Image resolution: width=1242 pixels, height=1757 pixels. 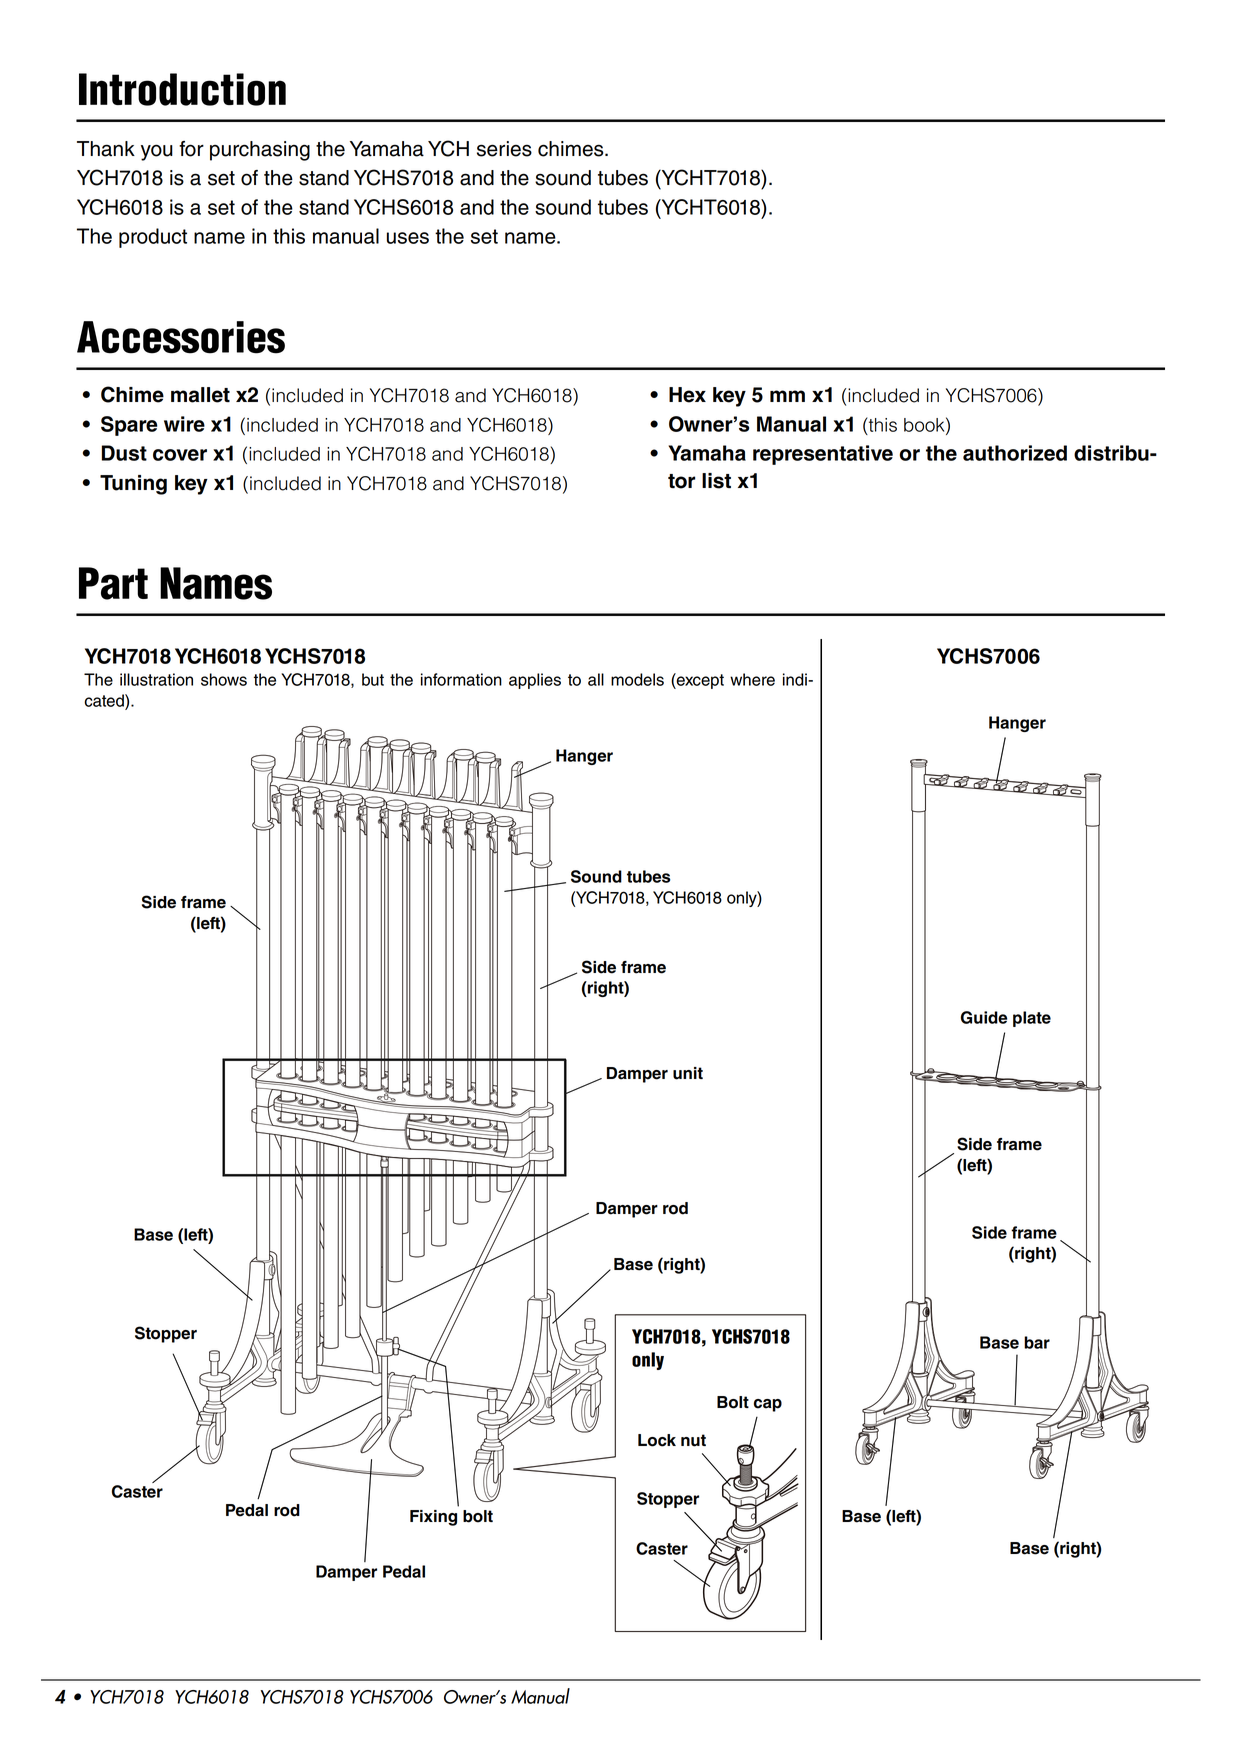 What do you see at coordinates (752, 679) in the image?
I see `where` at bounding box center [752, 679].
